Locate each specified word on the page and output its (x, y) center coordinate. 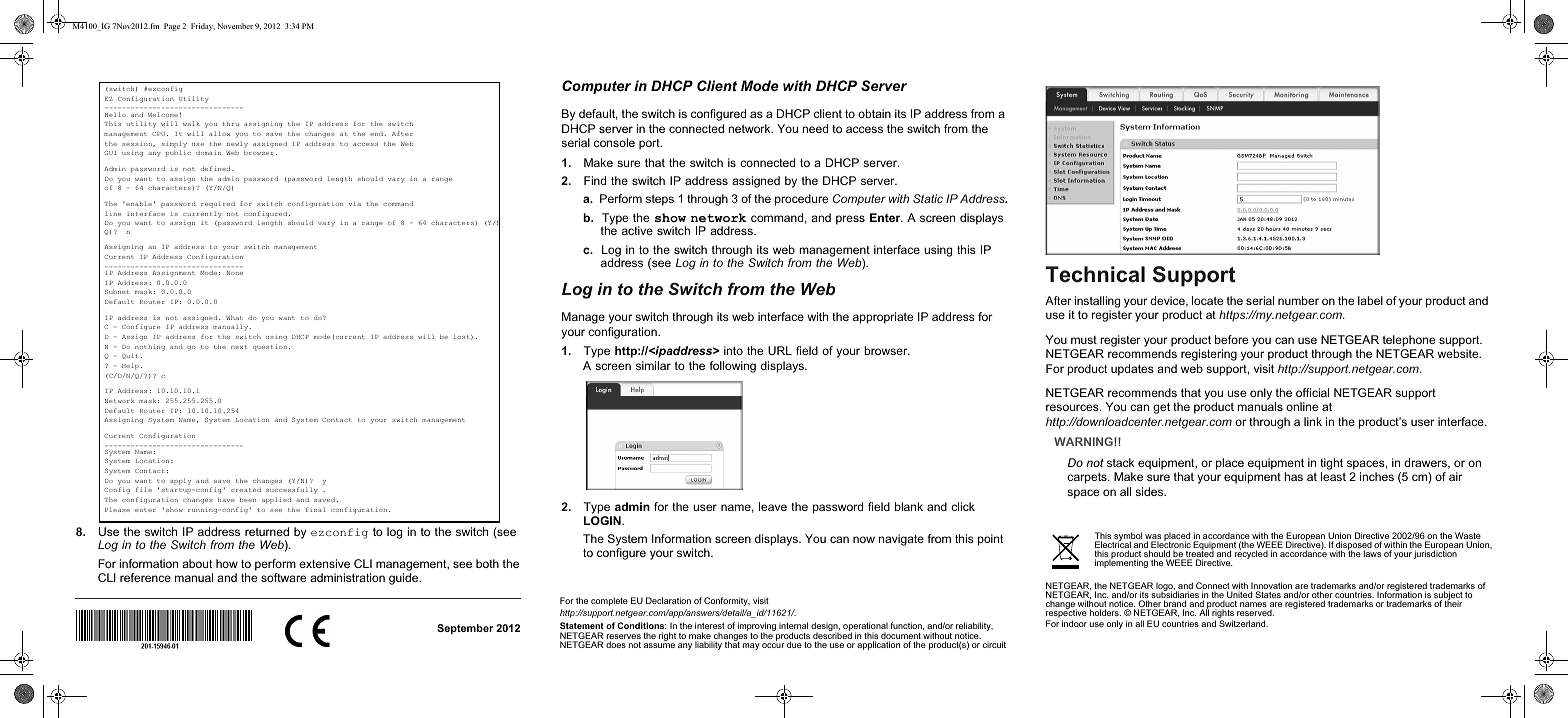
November (235, 26)
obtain (874, 113)
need (815, 128)
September (465, 629)
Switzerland (1243, 623)
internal (793, 627)
